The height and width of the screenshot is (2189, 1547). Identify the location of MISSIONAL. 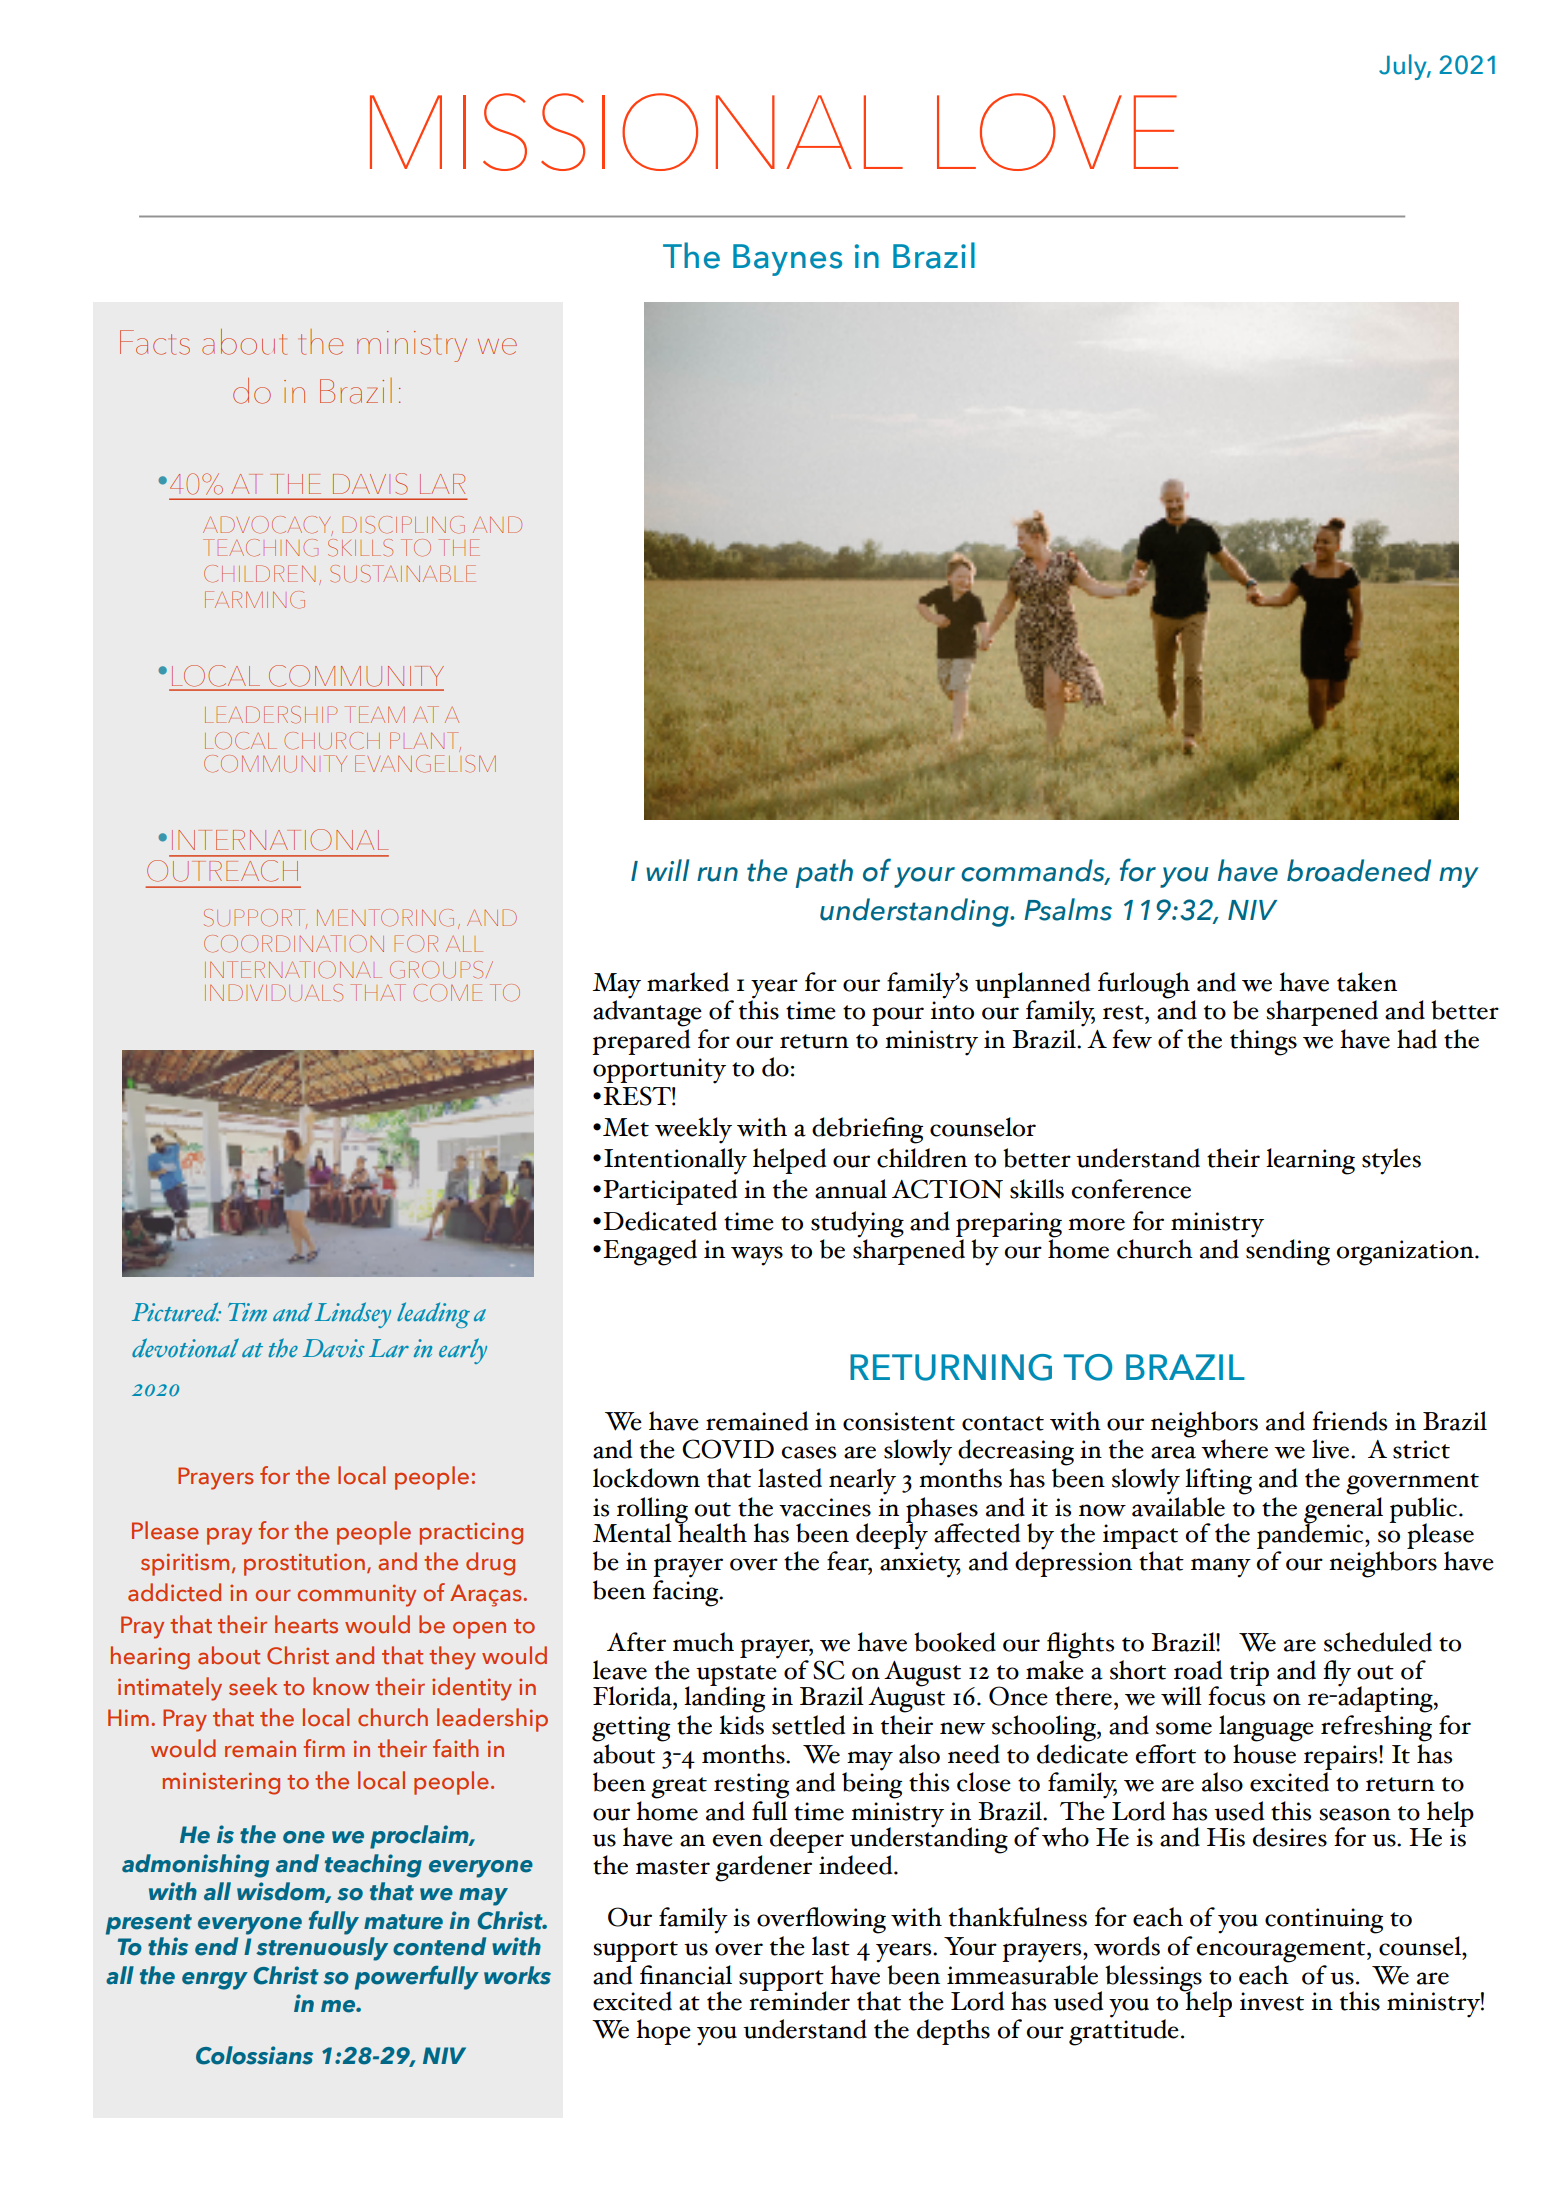
(636, 132).
